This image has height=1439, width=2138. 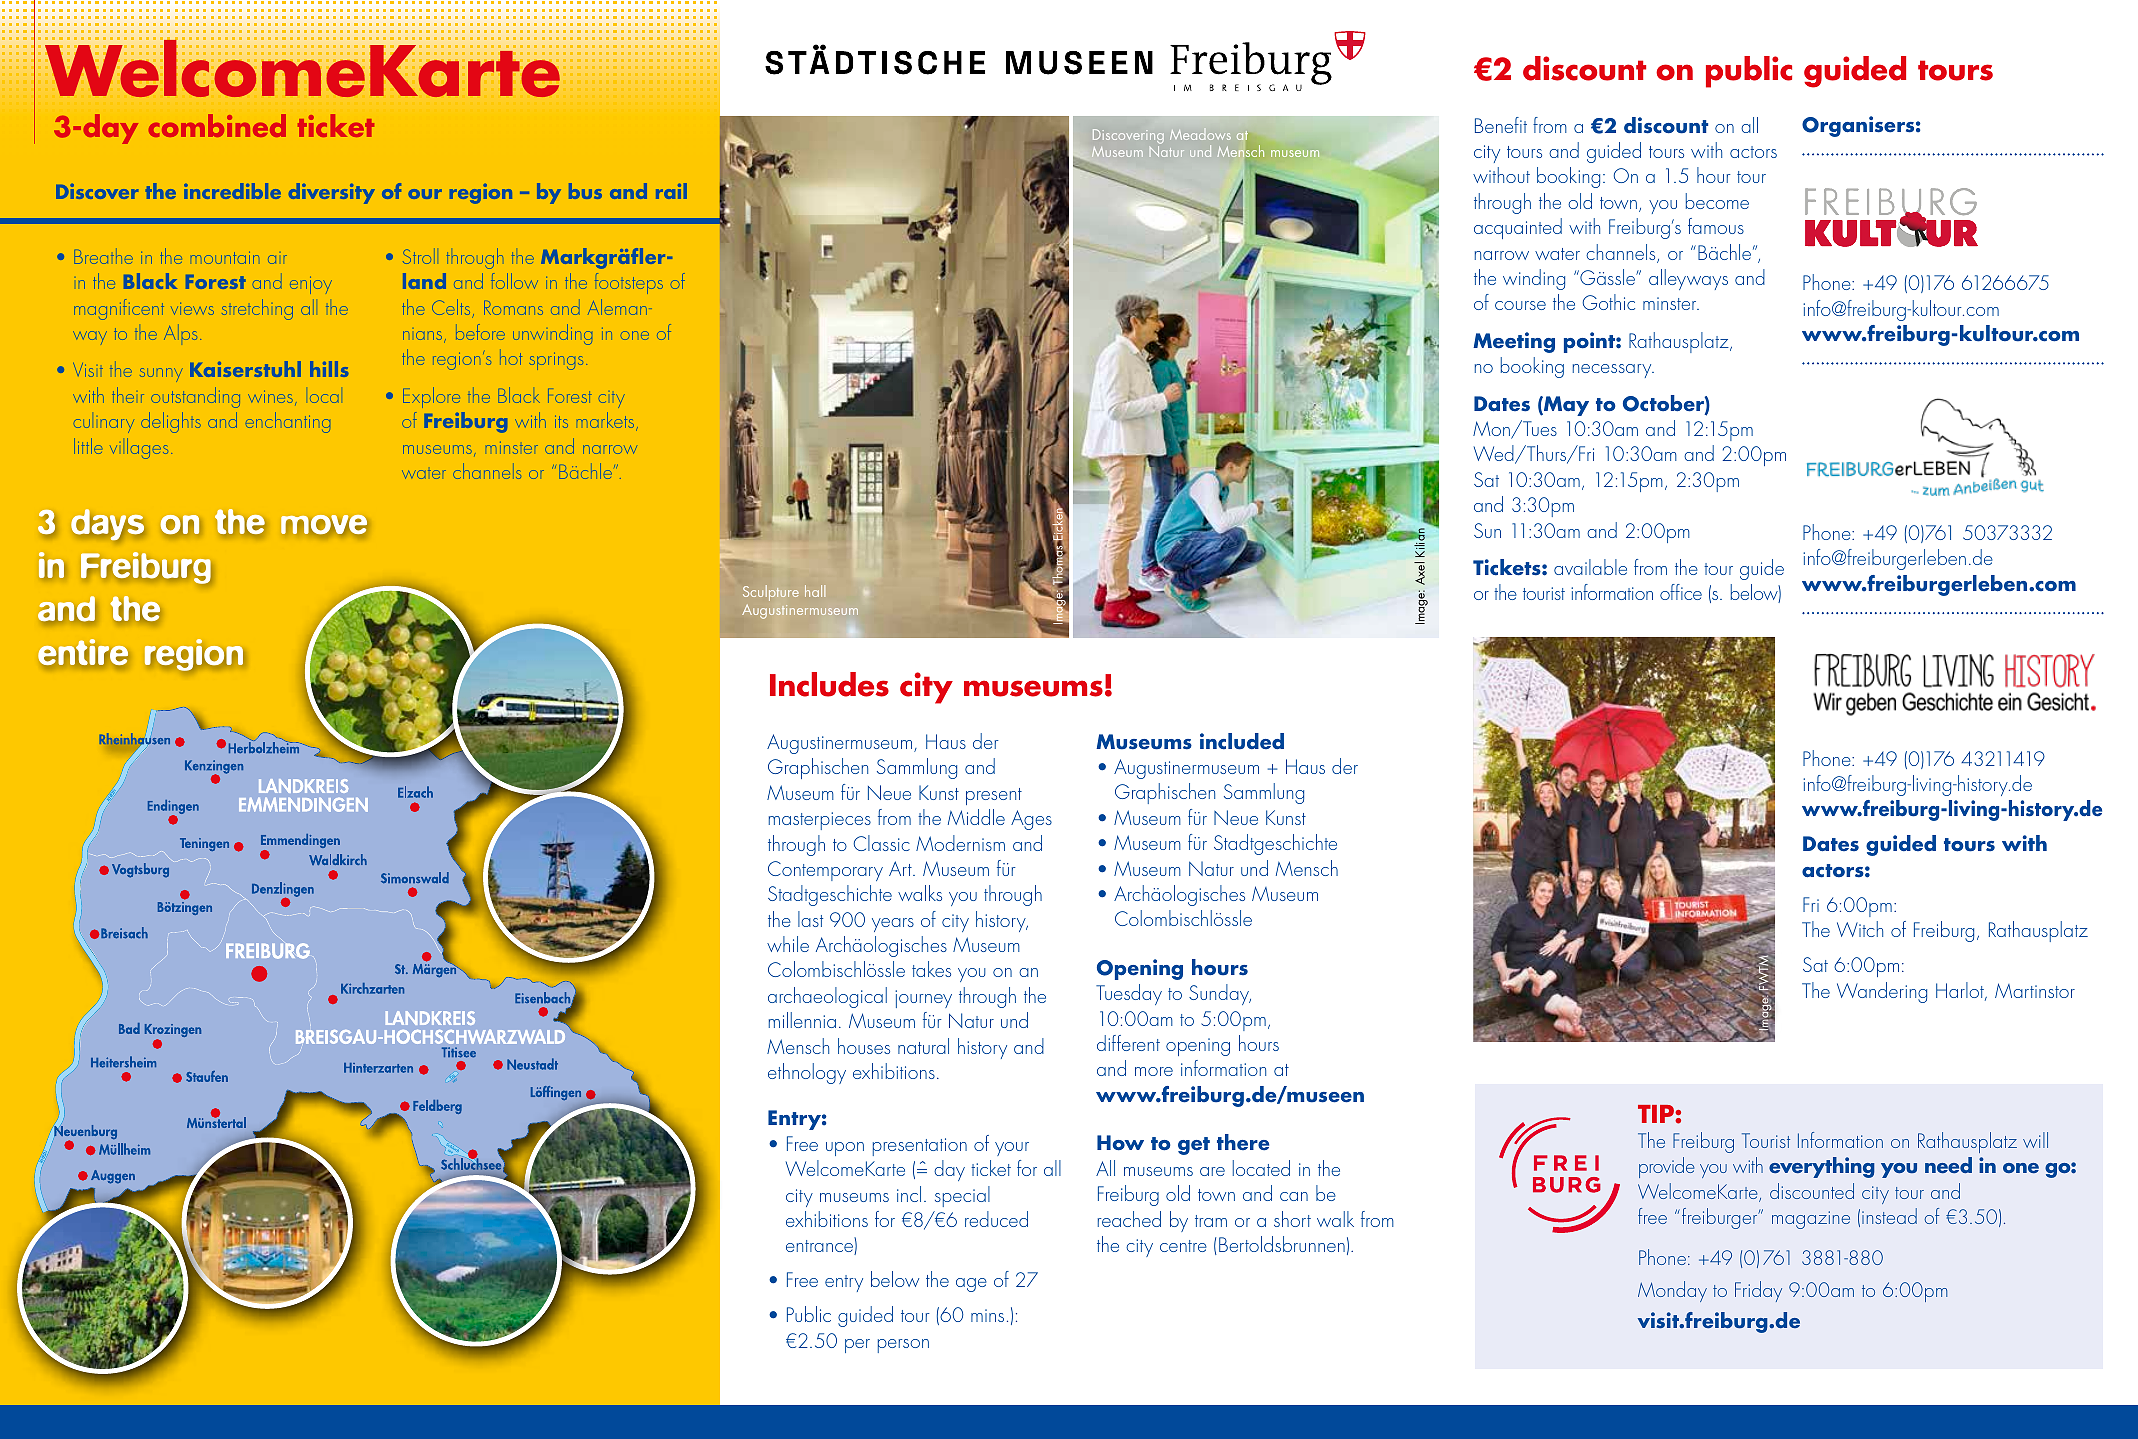 What do you see at coordinates (1681, 592) in the image?
I see `office` at bounding box center [1681, 592].
